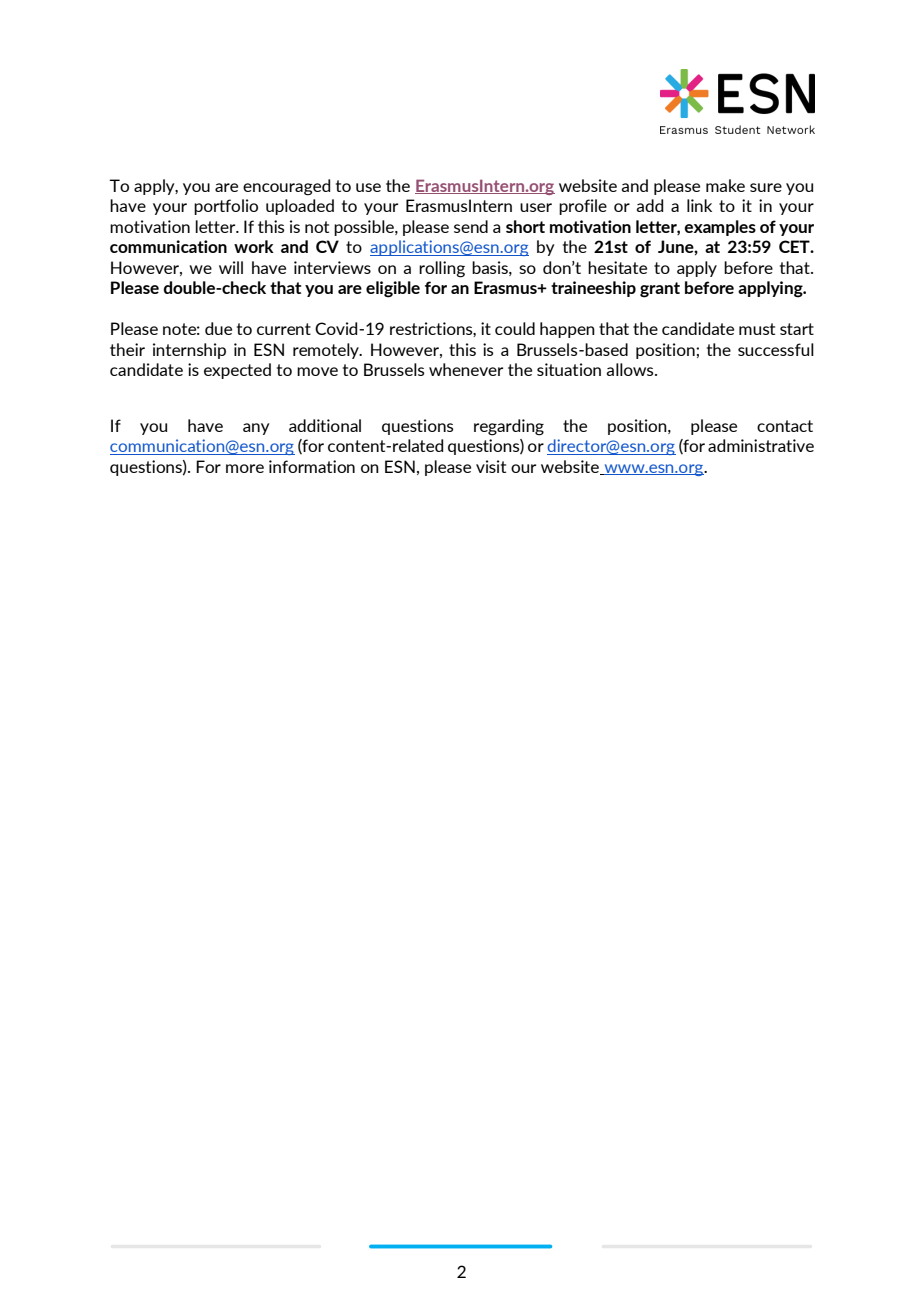  Describe the element at coordinates (226, 207) in the screenshot. I see `portfolio` at that location.
